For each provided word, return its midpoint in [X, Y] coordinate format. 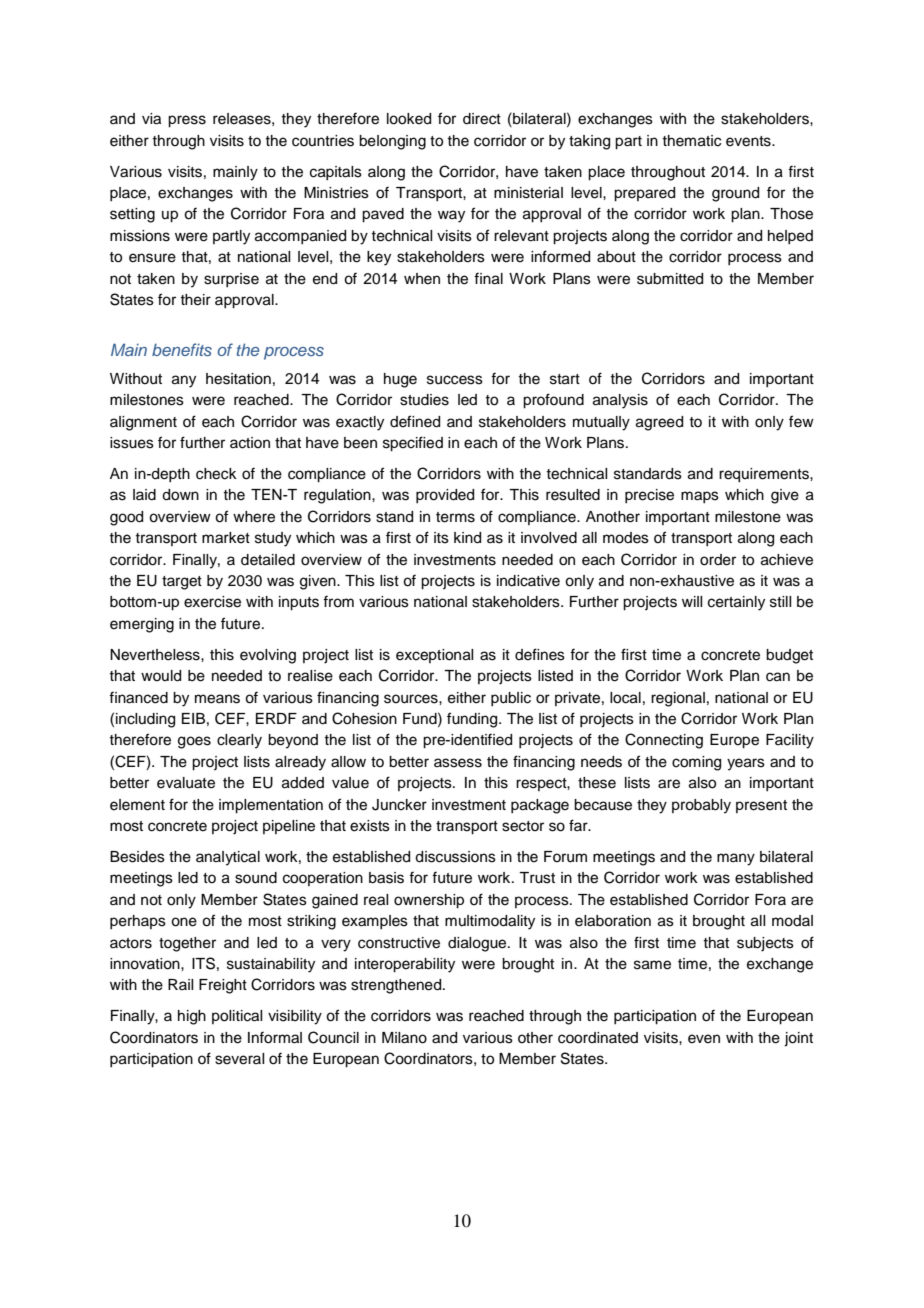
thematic [691, 141]
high [192, 1017]
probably [701, 806]
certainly [736, 603]
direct [482, 119]
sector [523, 826]
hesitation [238, 379]
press [187, 121]
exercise [212, 602]
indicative [528, 581]
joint [798, 1039]
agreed [659, 423]
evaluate [186, 783]
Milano [404, 1038]
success [455, 380]
